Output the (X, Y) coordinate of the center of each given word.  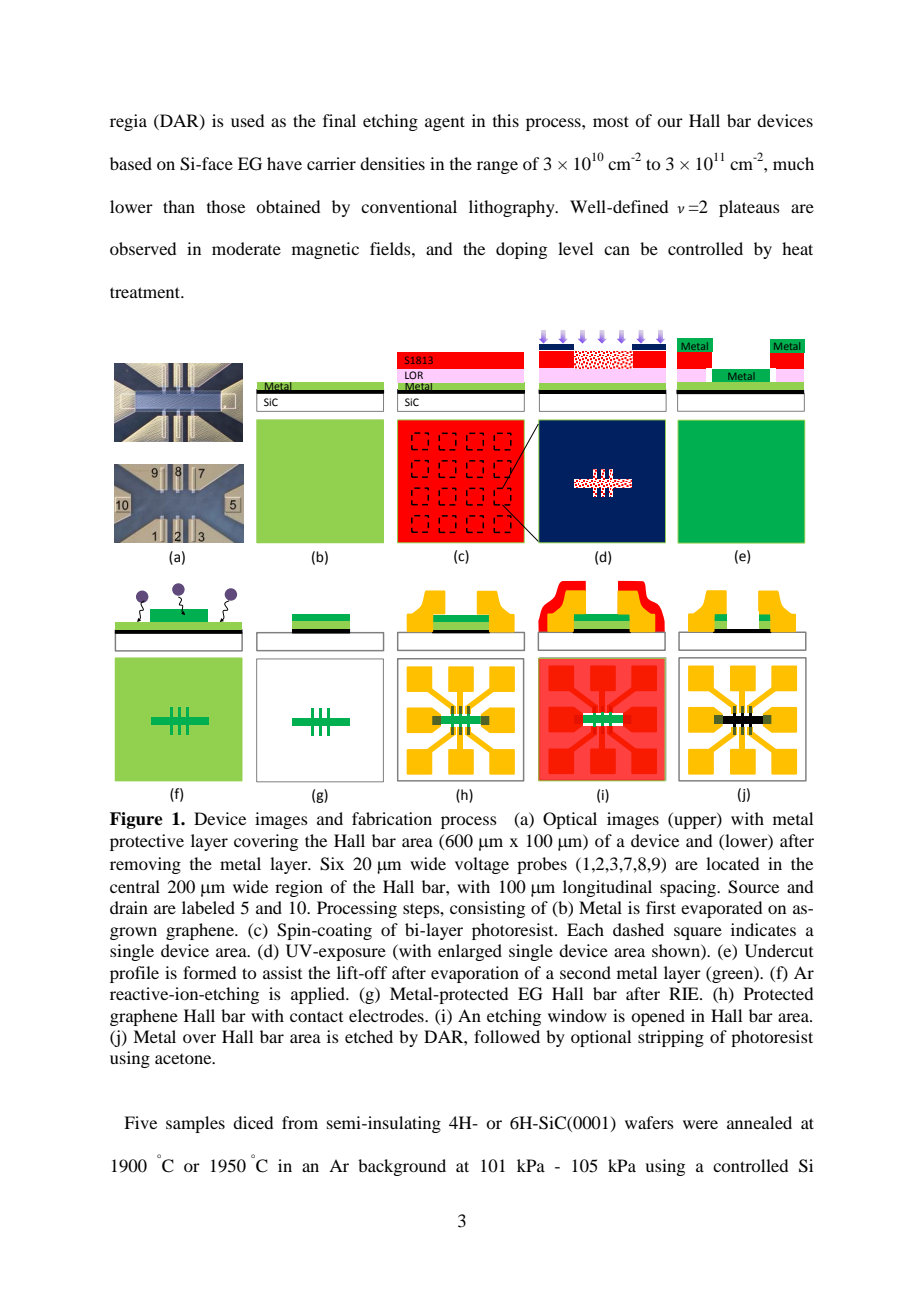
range (497, 167)
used (247, 120)
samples (195, 1124)
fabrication (392, 818)
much (793, 163)
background (402, 1167)
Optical (570, 820)
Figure (136, 820)
